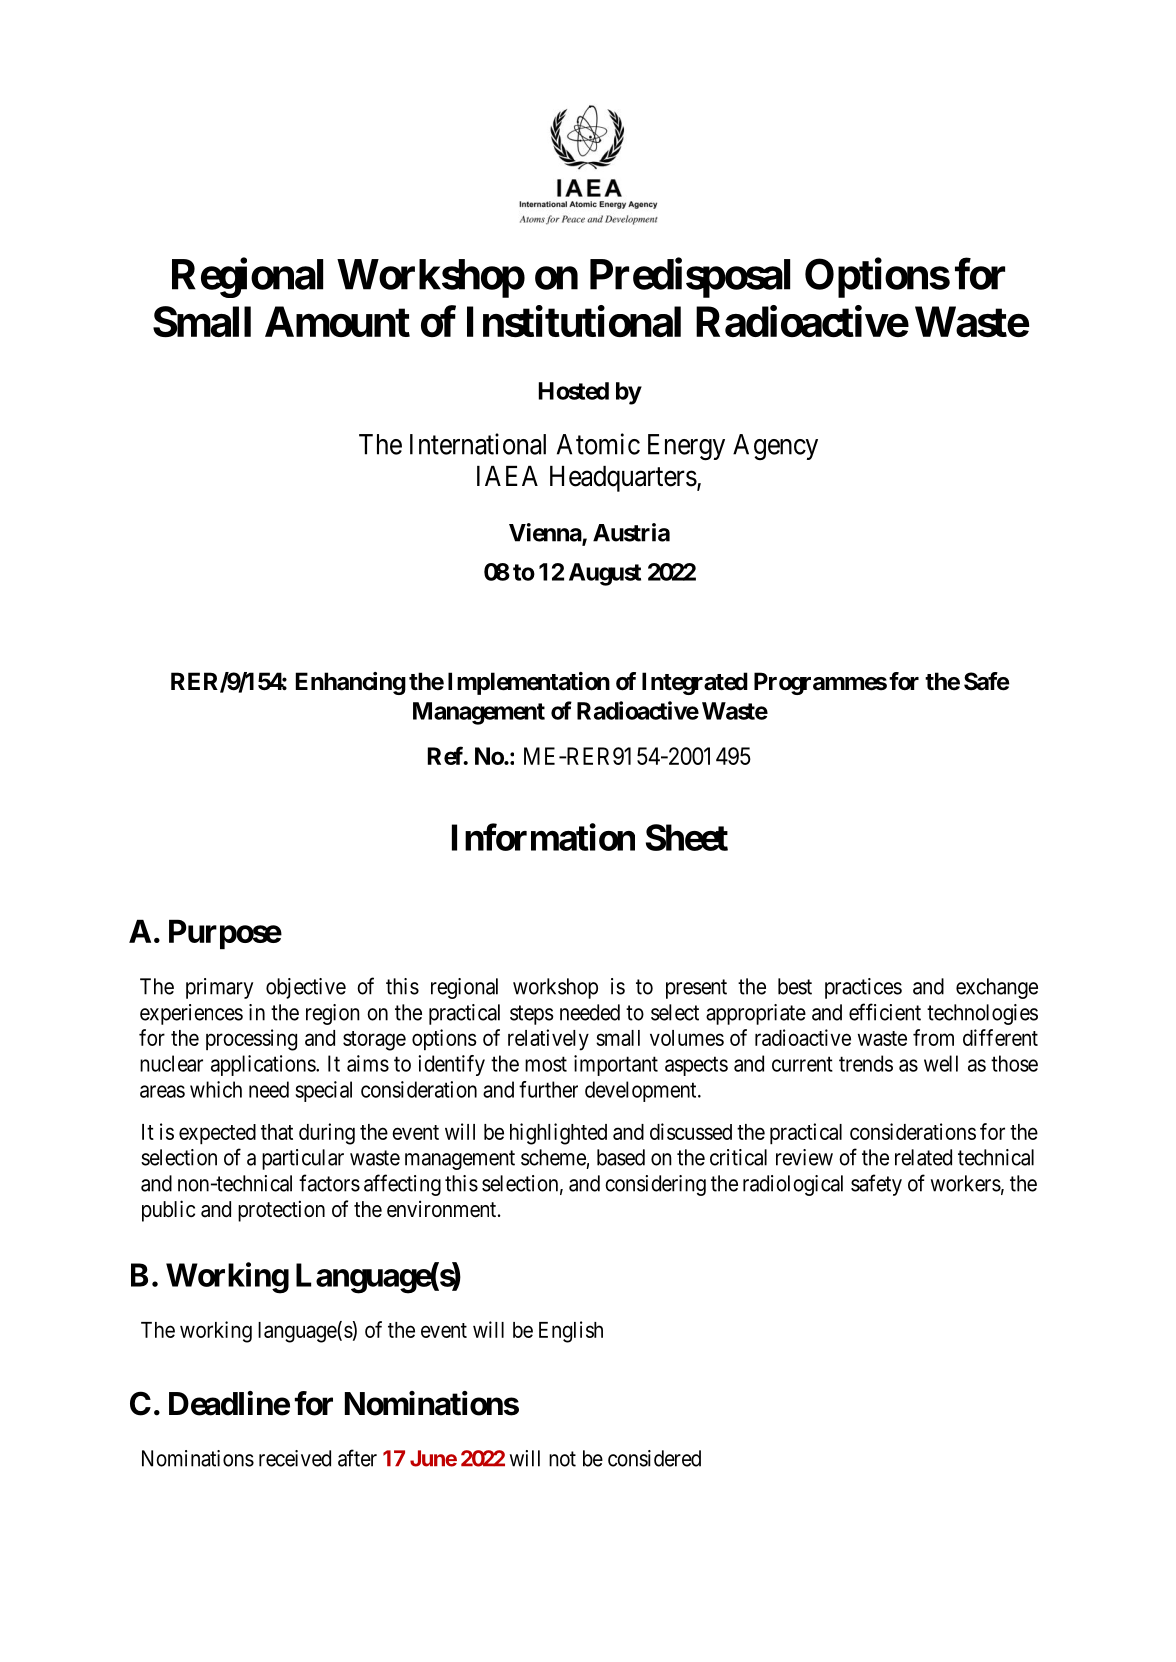 This screenshot has width=1176, height=1662. What do you see at coordinates (923, 1157) in the screenshot?
I see `related` at bounding box center [923, 1157].
